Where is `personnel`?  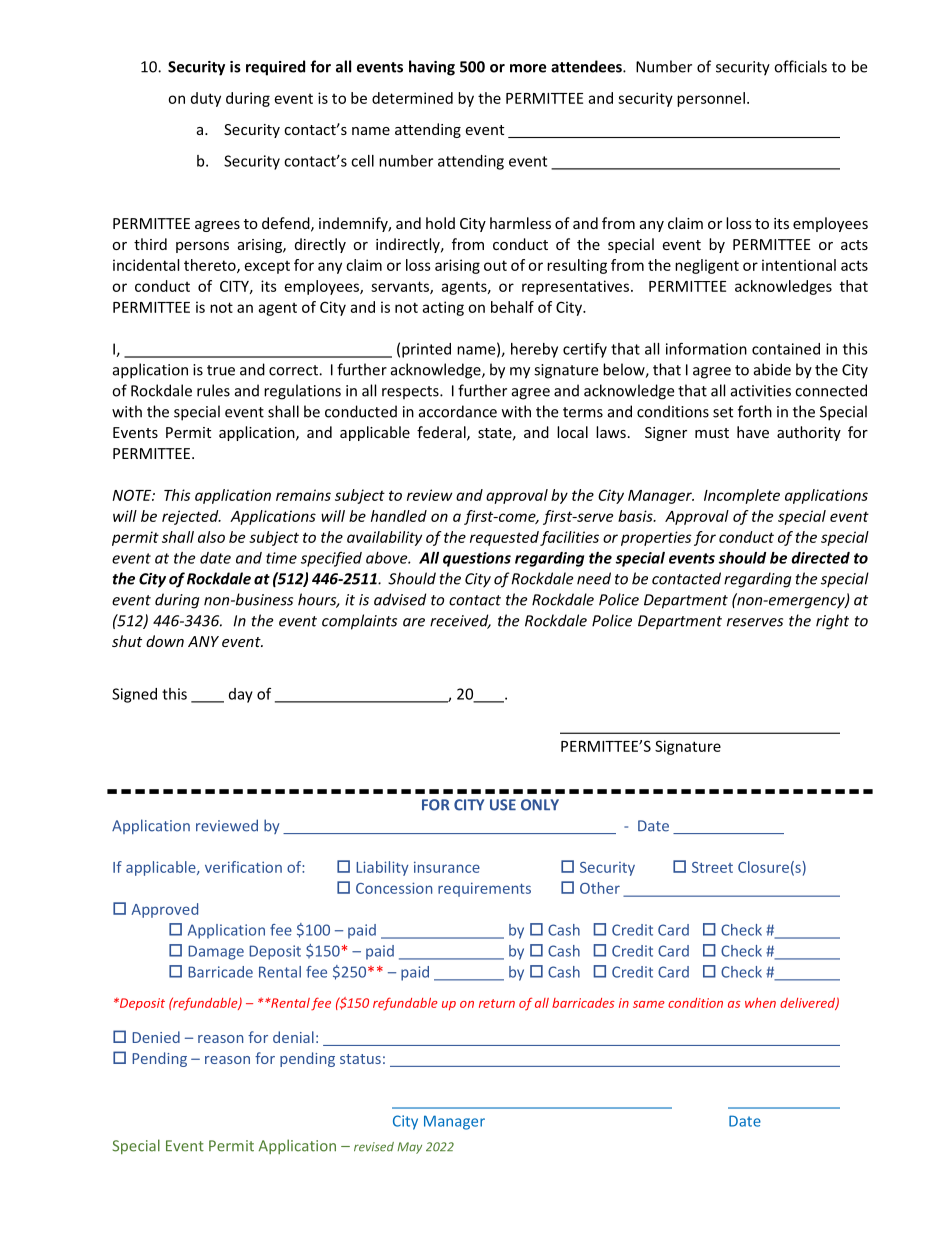 personnel is located at coordinates (711, 99).
